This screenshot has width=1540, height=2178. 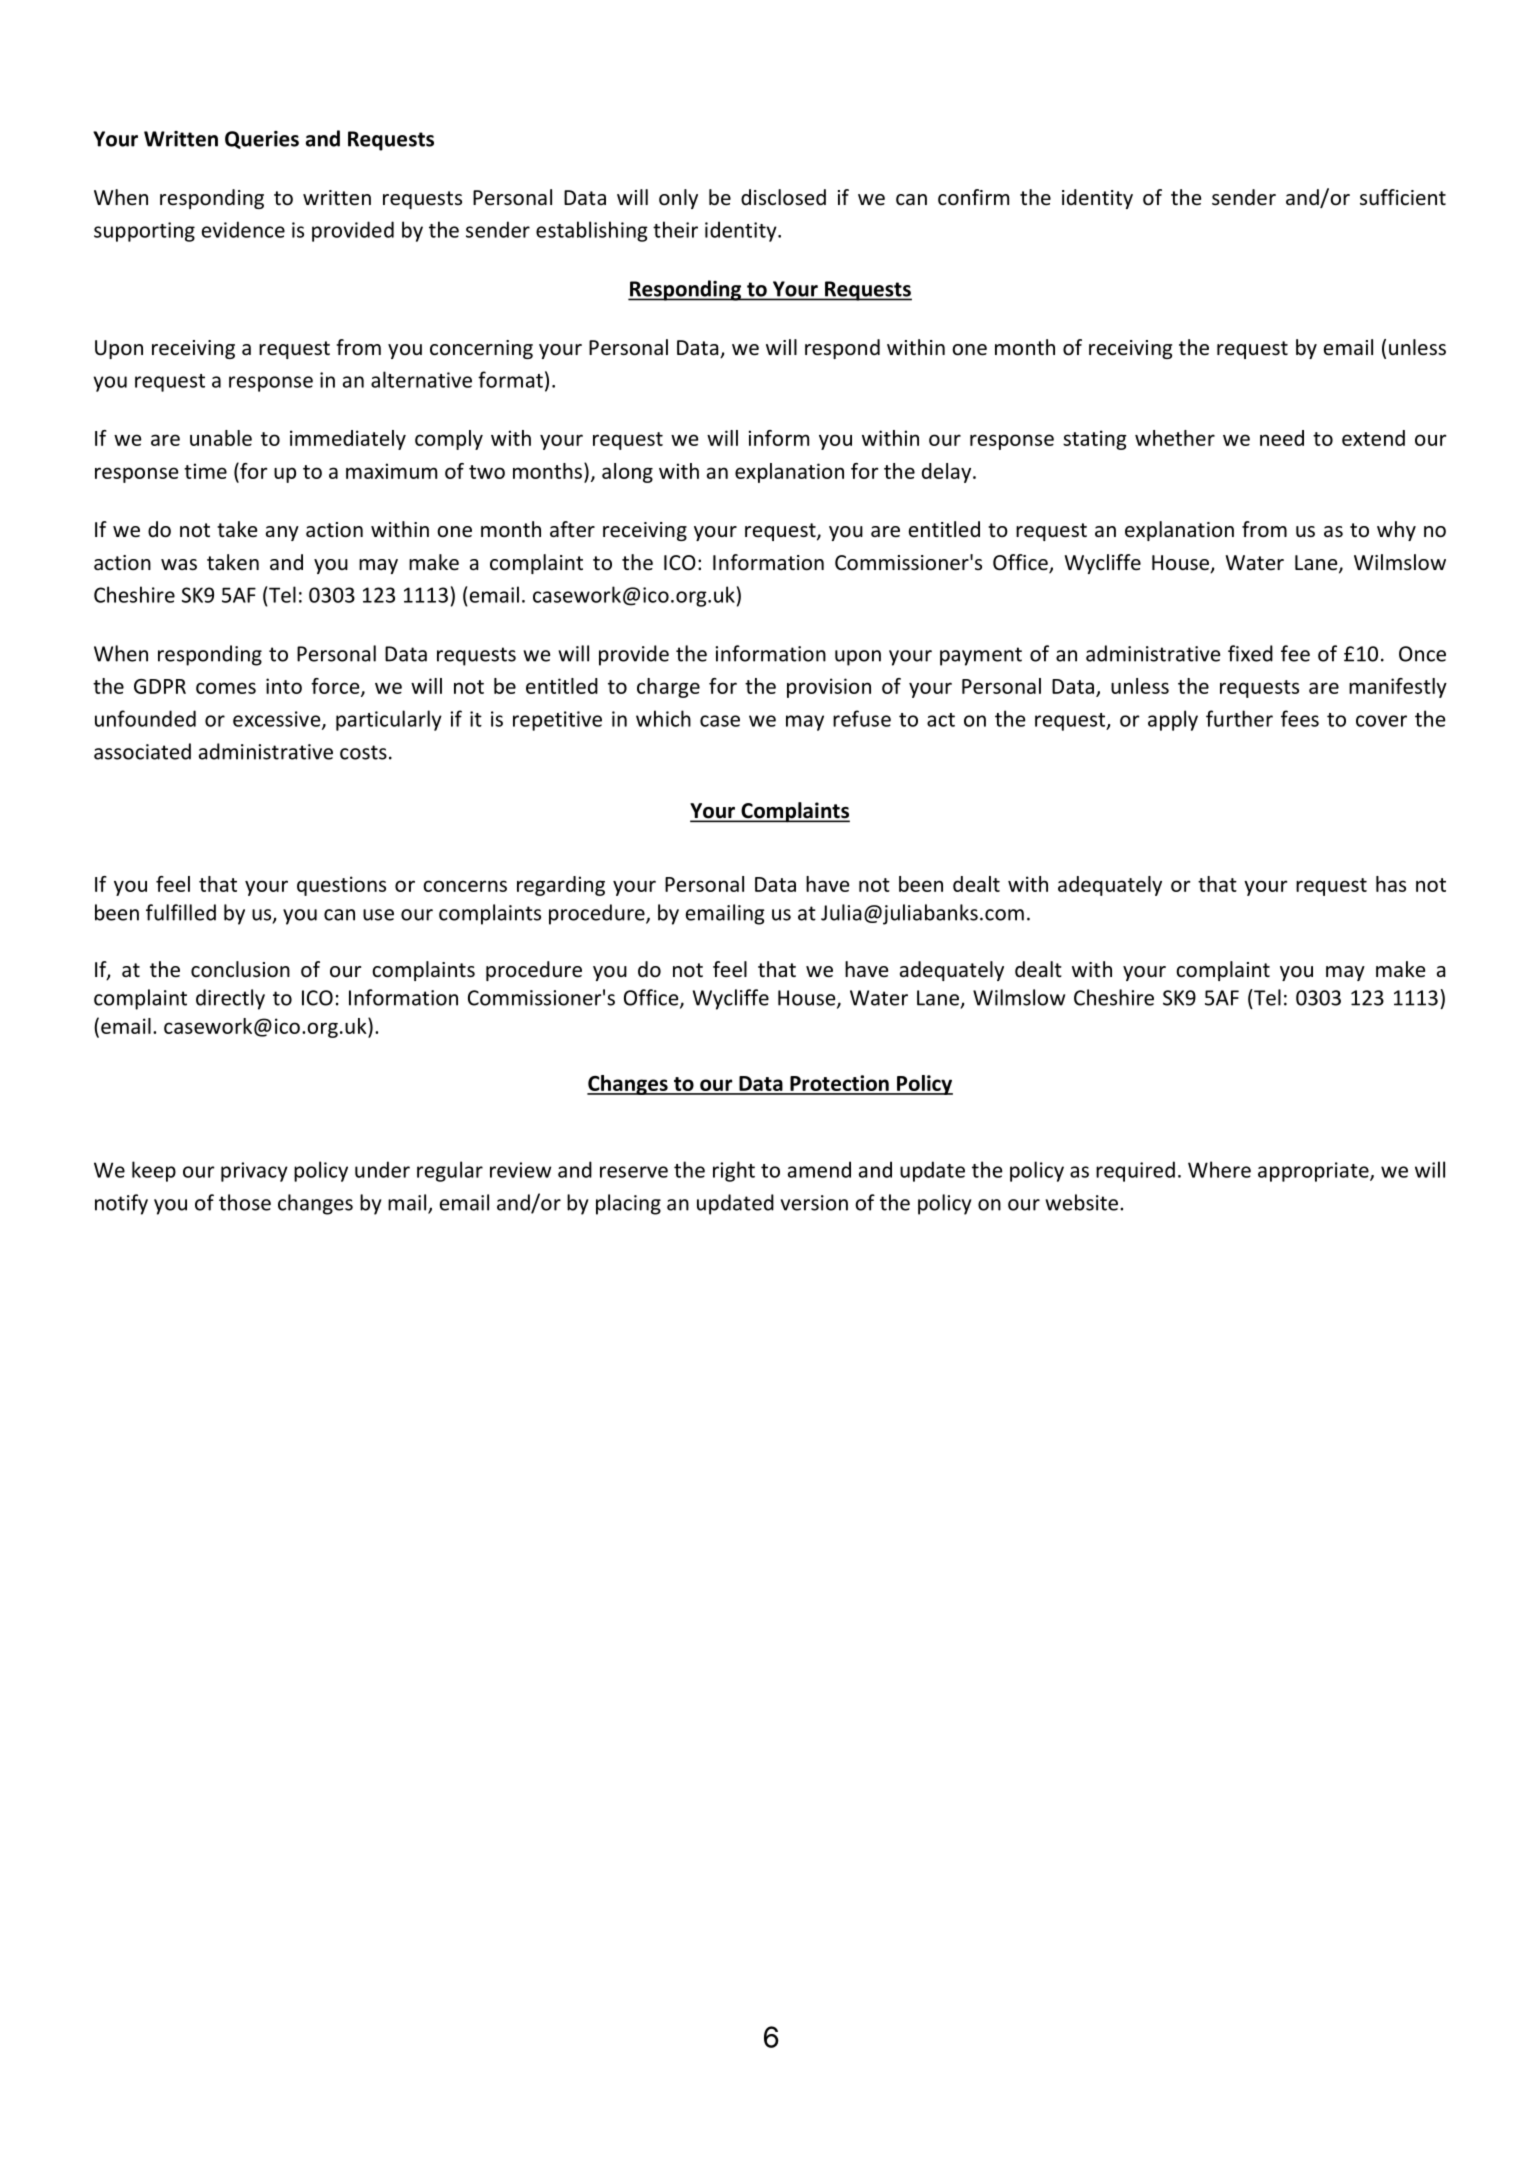 What do you see at coordinates (1403, 197) in the screenshot?
I see `sufficient` at bounding box center [1403, 197].
